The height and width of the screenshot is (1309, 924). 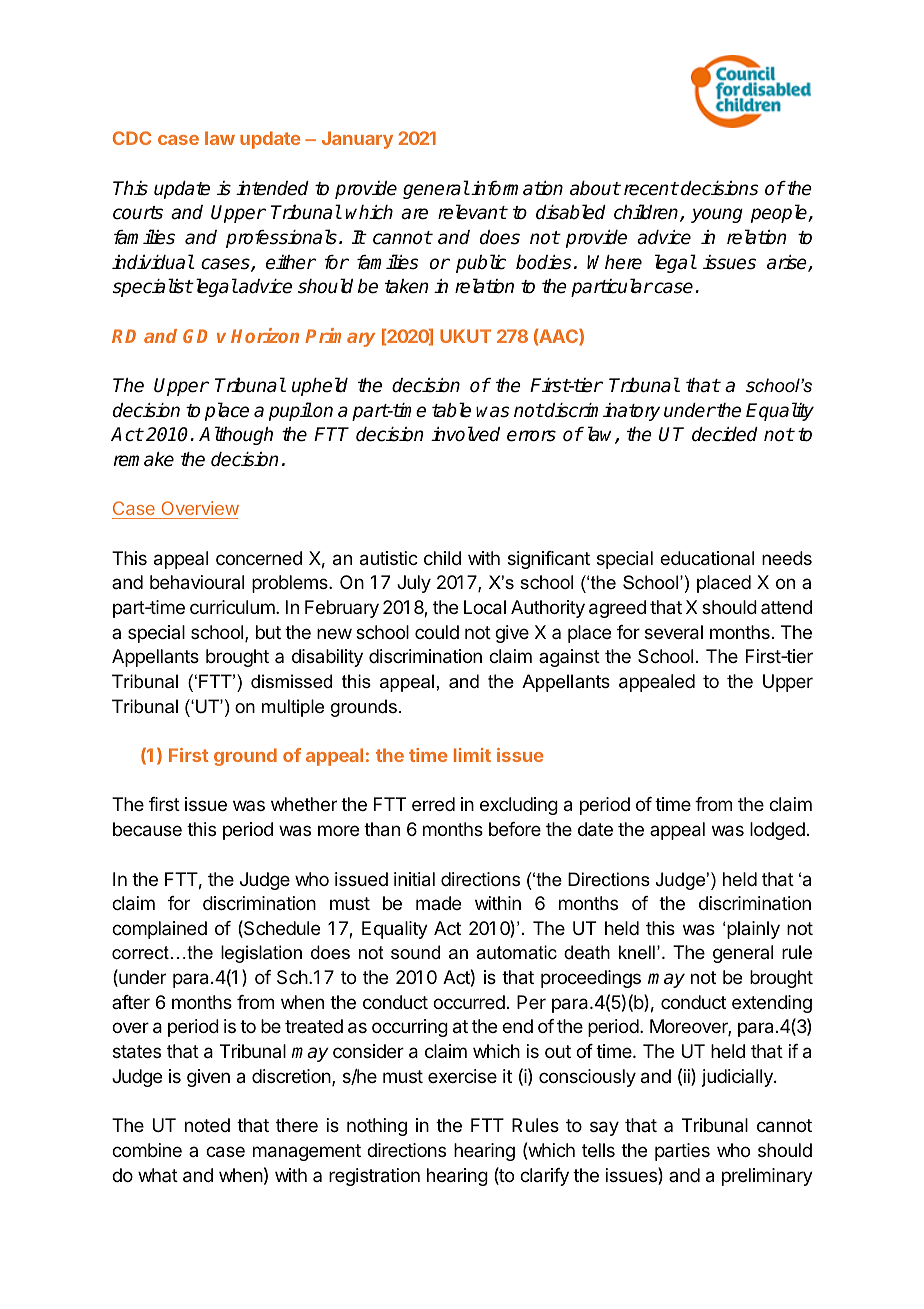 What do you see at coordinates (674, 632) in the screenshot?
I see `several` at bounding box center [674, 632].
